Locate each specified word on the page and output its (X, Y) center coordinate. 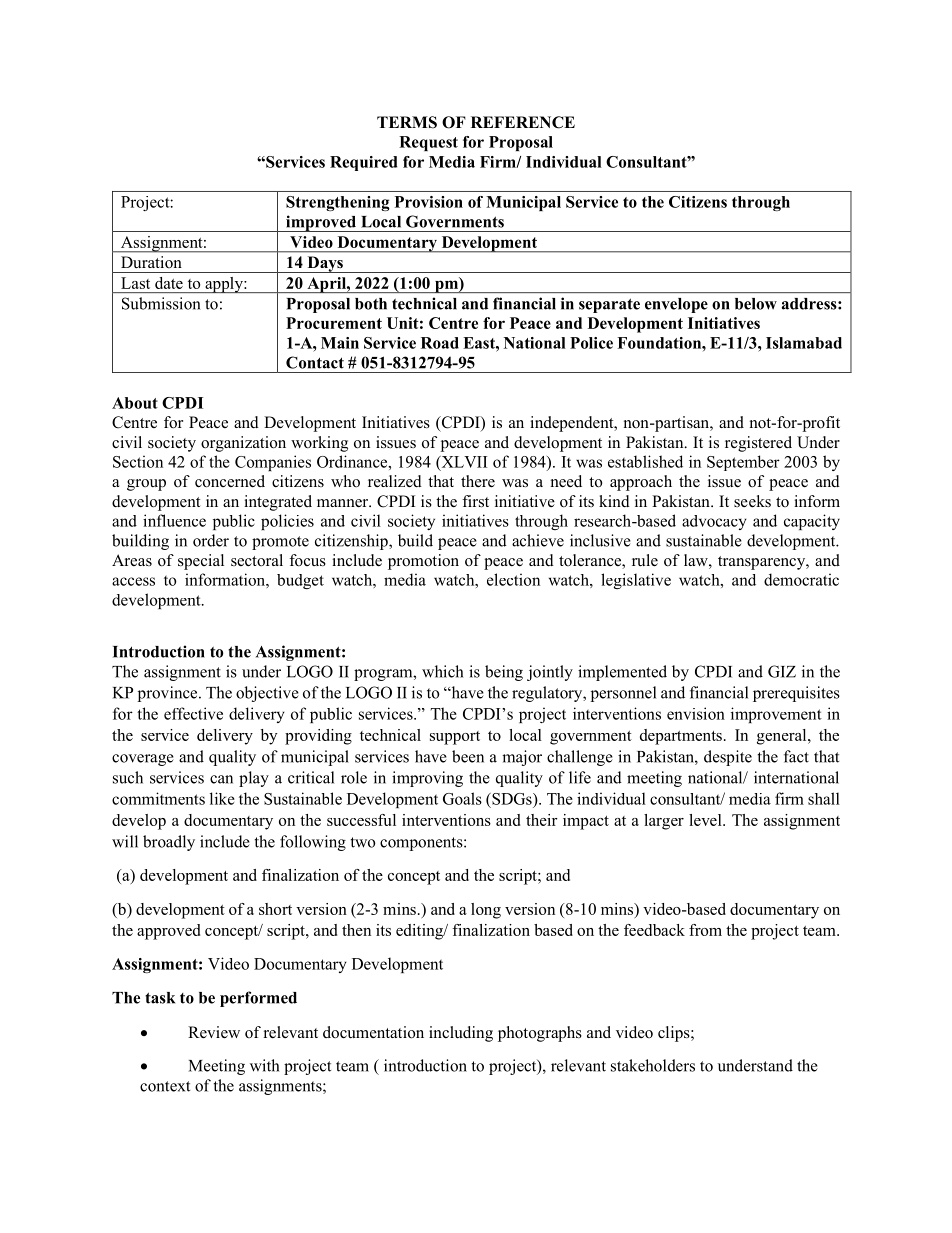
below (756, 304)
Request (428, 143)
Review (214, 1032)
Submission (161, 303)
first (475, 501)
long (486, 911)
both (371, 304)
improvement (776, 715)
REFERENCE (523, 122)
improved (321, 223)
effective (193, 713)
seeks (752, 501)
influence (174, 520)
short (275, 909)
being (504, 673)
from (705, 930)
